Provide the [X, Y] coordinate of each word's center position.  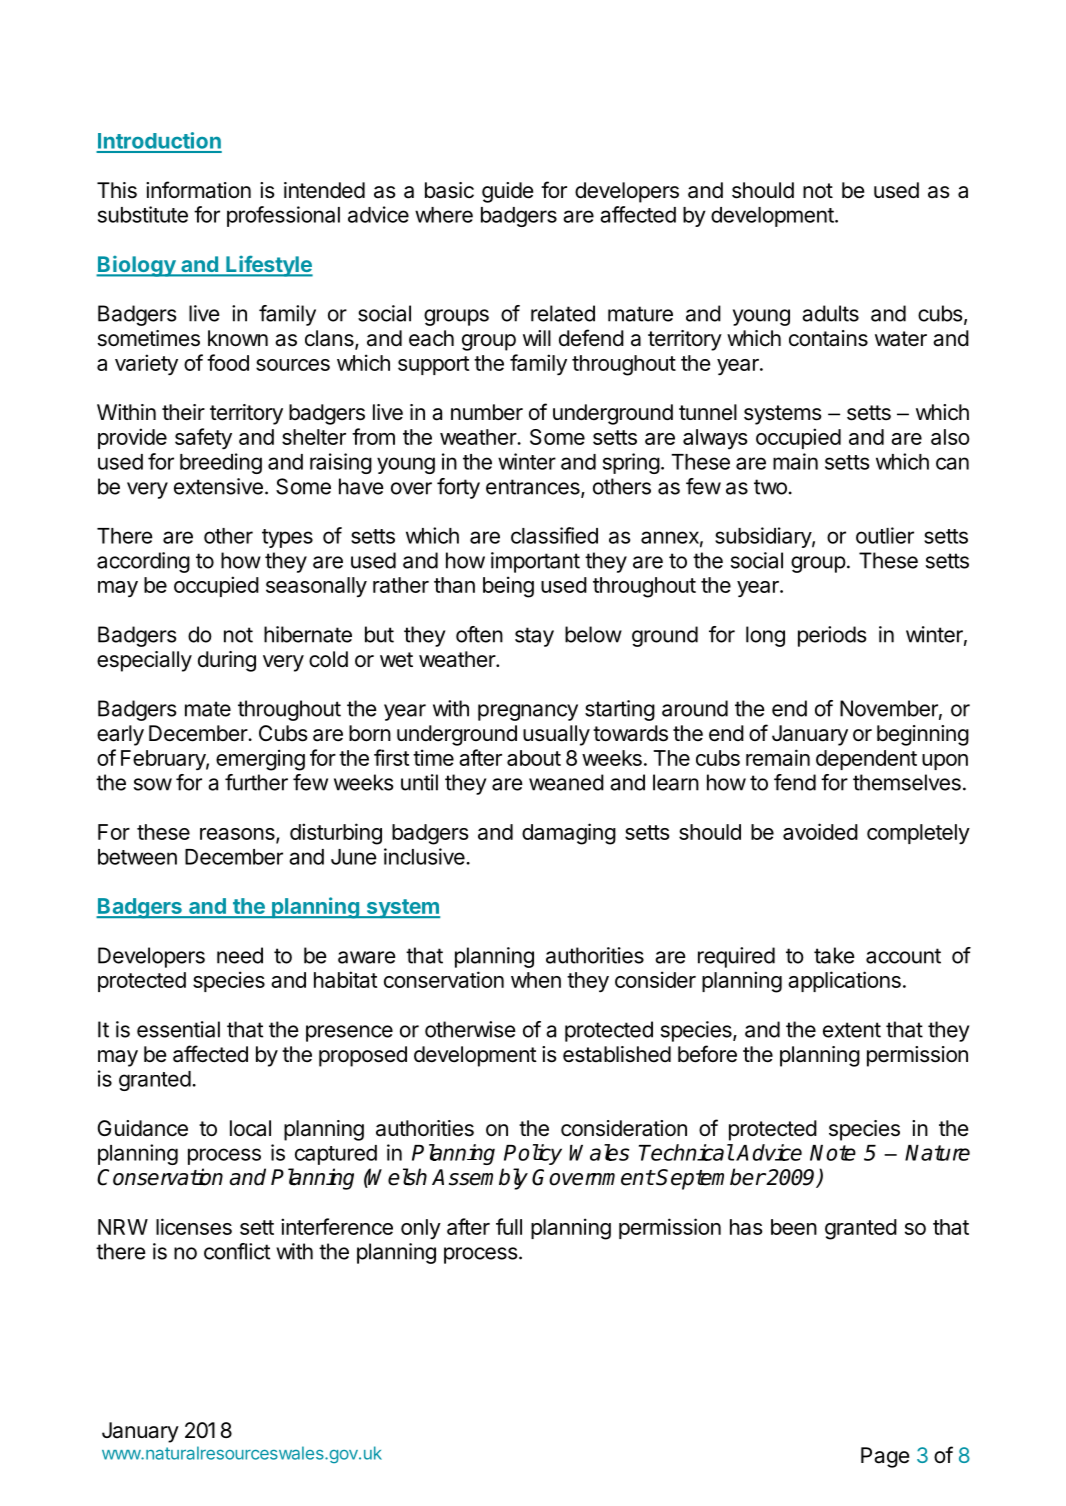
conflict [237, 1251]
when [536, 980]
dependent [866, 760]
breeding [221, 463]
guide [507, 192]
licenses [194, 1226]
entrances [534, 488]
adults [830, 313]
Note [833, 1153]
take [834, 955]
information [198, 190]
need [240, 955]
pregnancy [528, 712]
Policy [533, 1154]
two [770, 487]
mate [208, 709]
